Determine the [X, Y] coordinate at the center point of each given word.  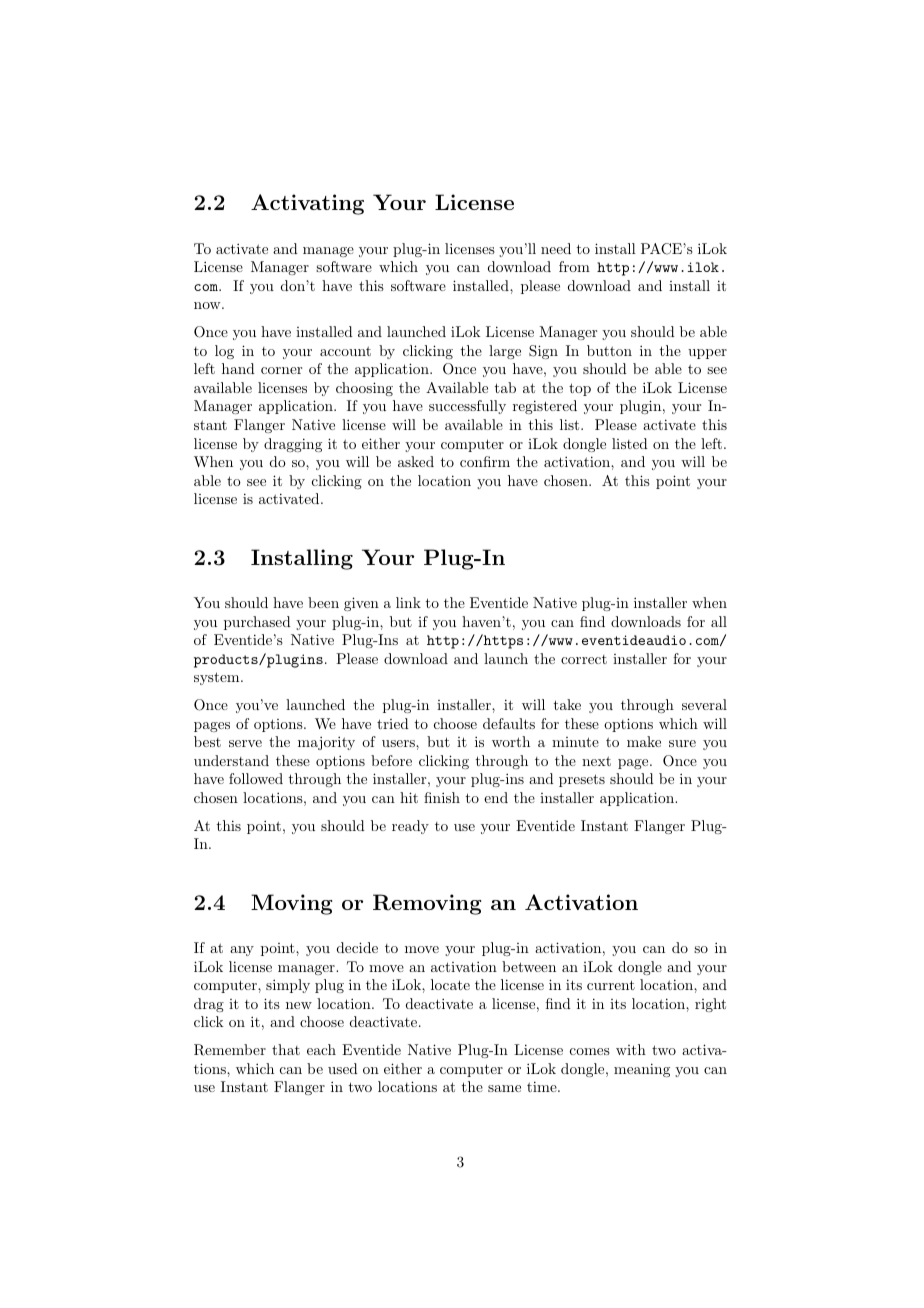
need [556, 248]
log [224, 352]
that [286, 1049]
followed [256, 778]
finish [442, 797]
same [504, 1088]
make [644, 741]
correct [584, 659]
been [323, 602]
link [408, 602]
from [574, 266]
